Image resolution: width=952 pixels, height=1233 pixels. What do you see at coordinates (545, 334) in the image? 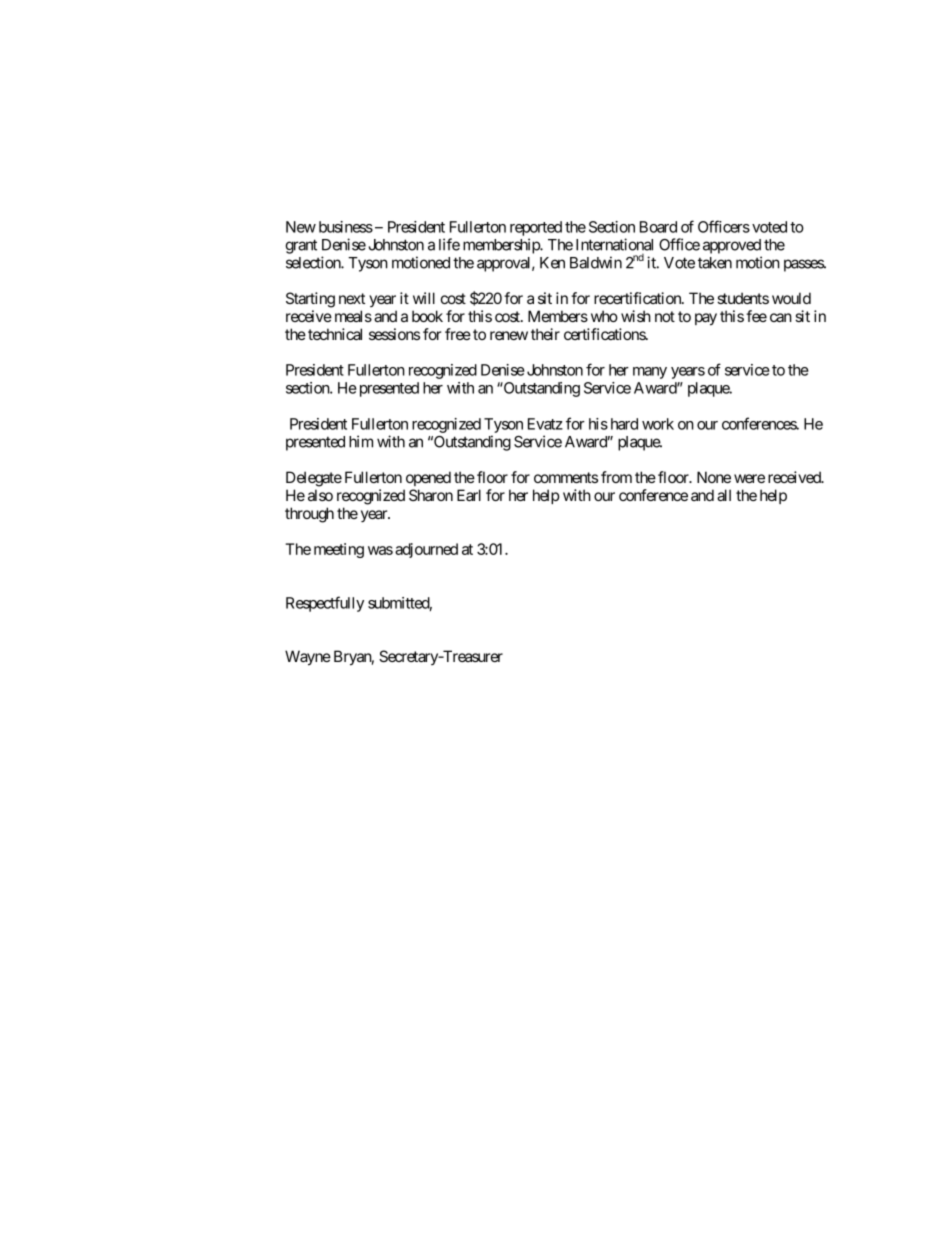
I see `their` at bounding box center [545, 334].
